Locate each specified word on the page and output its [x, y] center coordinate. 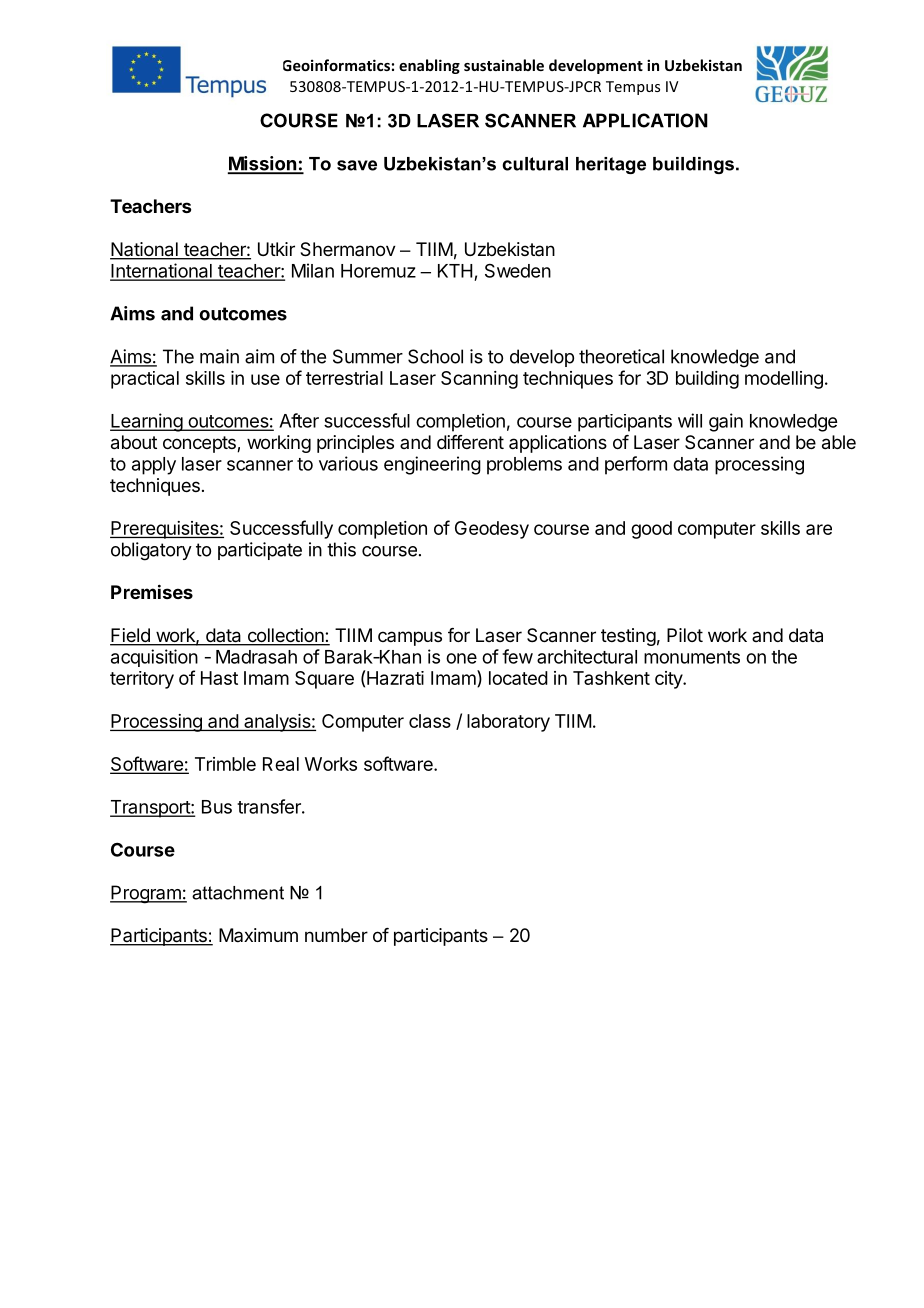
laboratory [508, 723]
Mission [263, 164]
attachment [238, 893]
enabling [429, 66]
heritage [611, 165]
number [336, 935]
